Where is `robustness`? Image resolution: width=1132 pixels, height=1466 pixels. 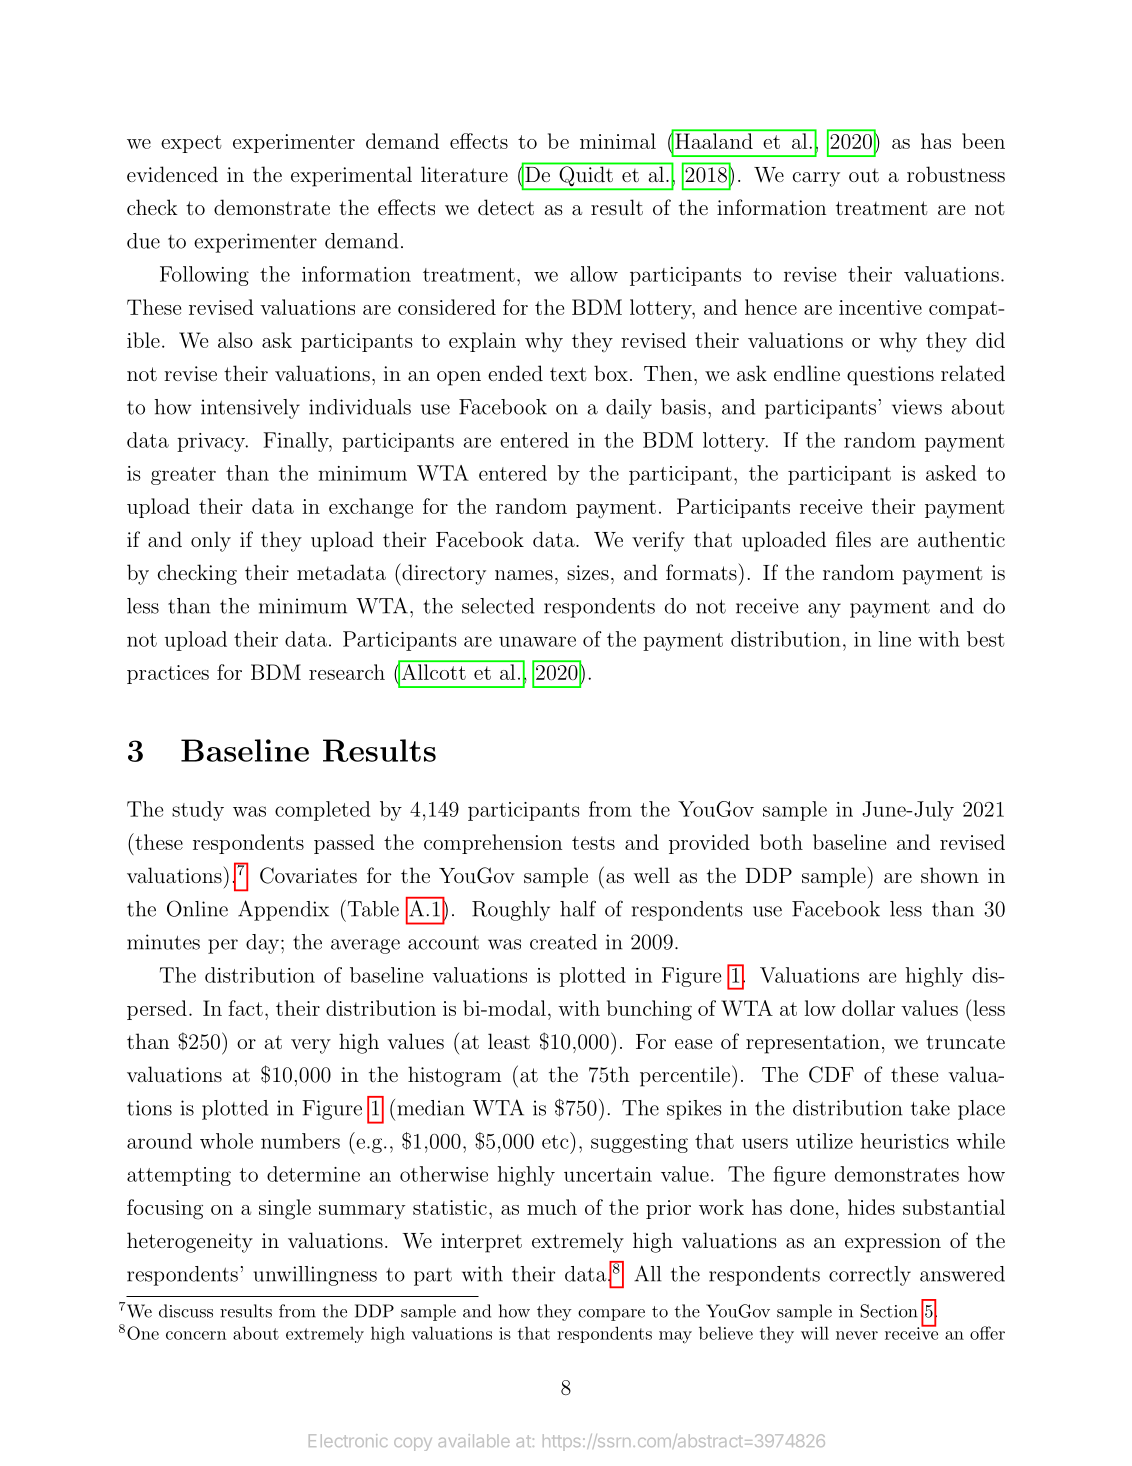 robustness is located at coordinates (956, 174).
